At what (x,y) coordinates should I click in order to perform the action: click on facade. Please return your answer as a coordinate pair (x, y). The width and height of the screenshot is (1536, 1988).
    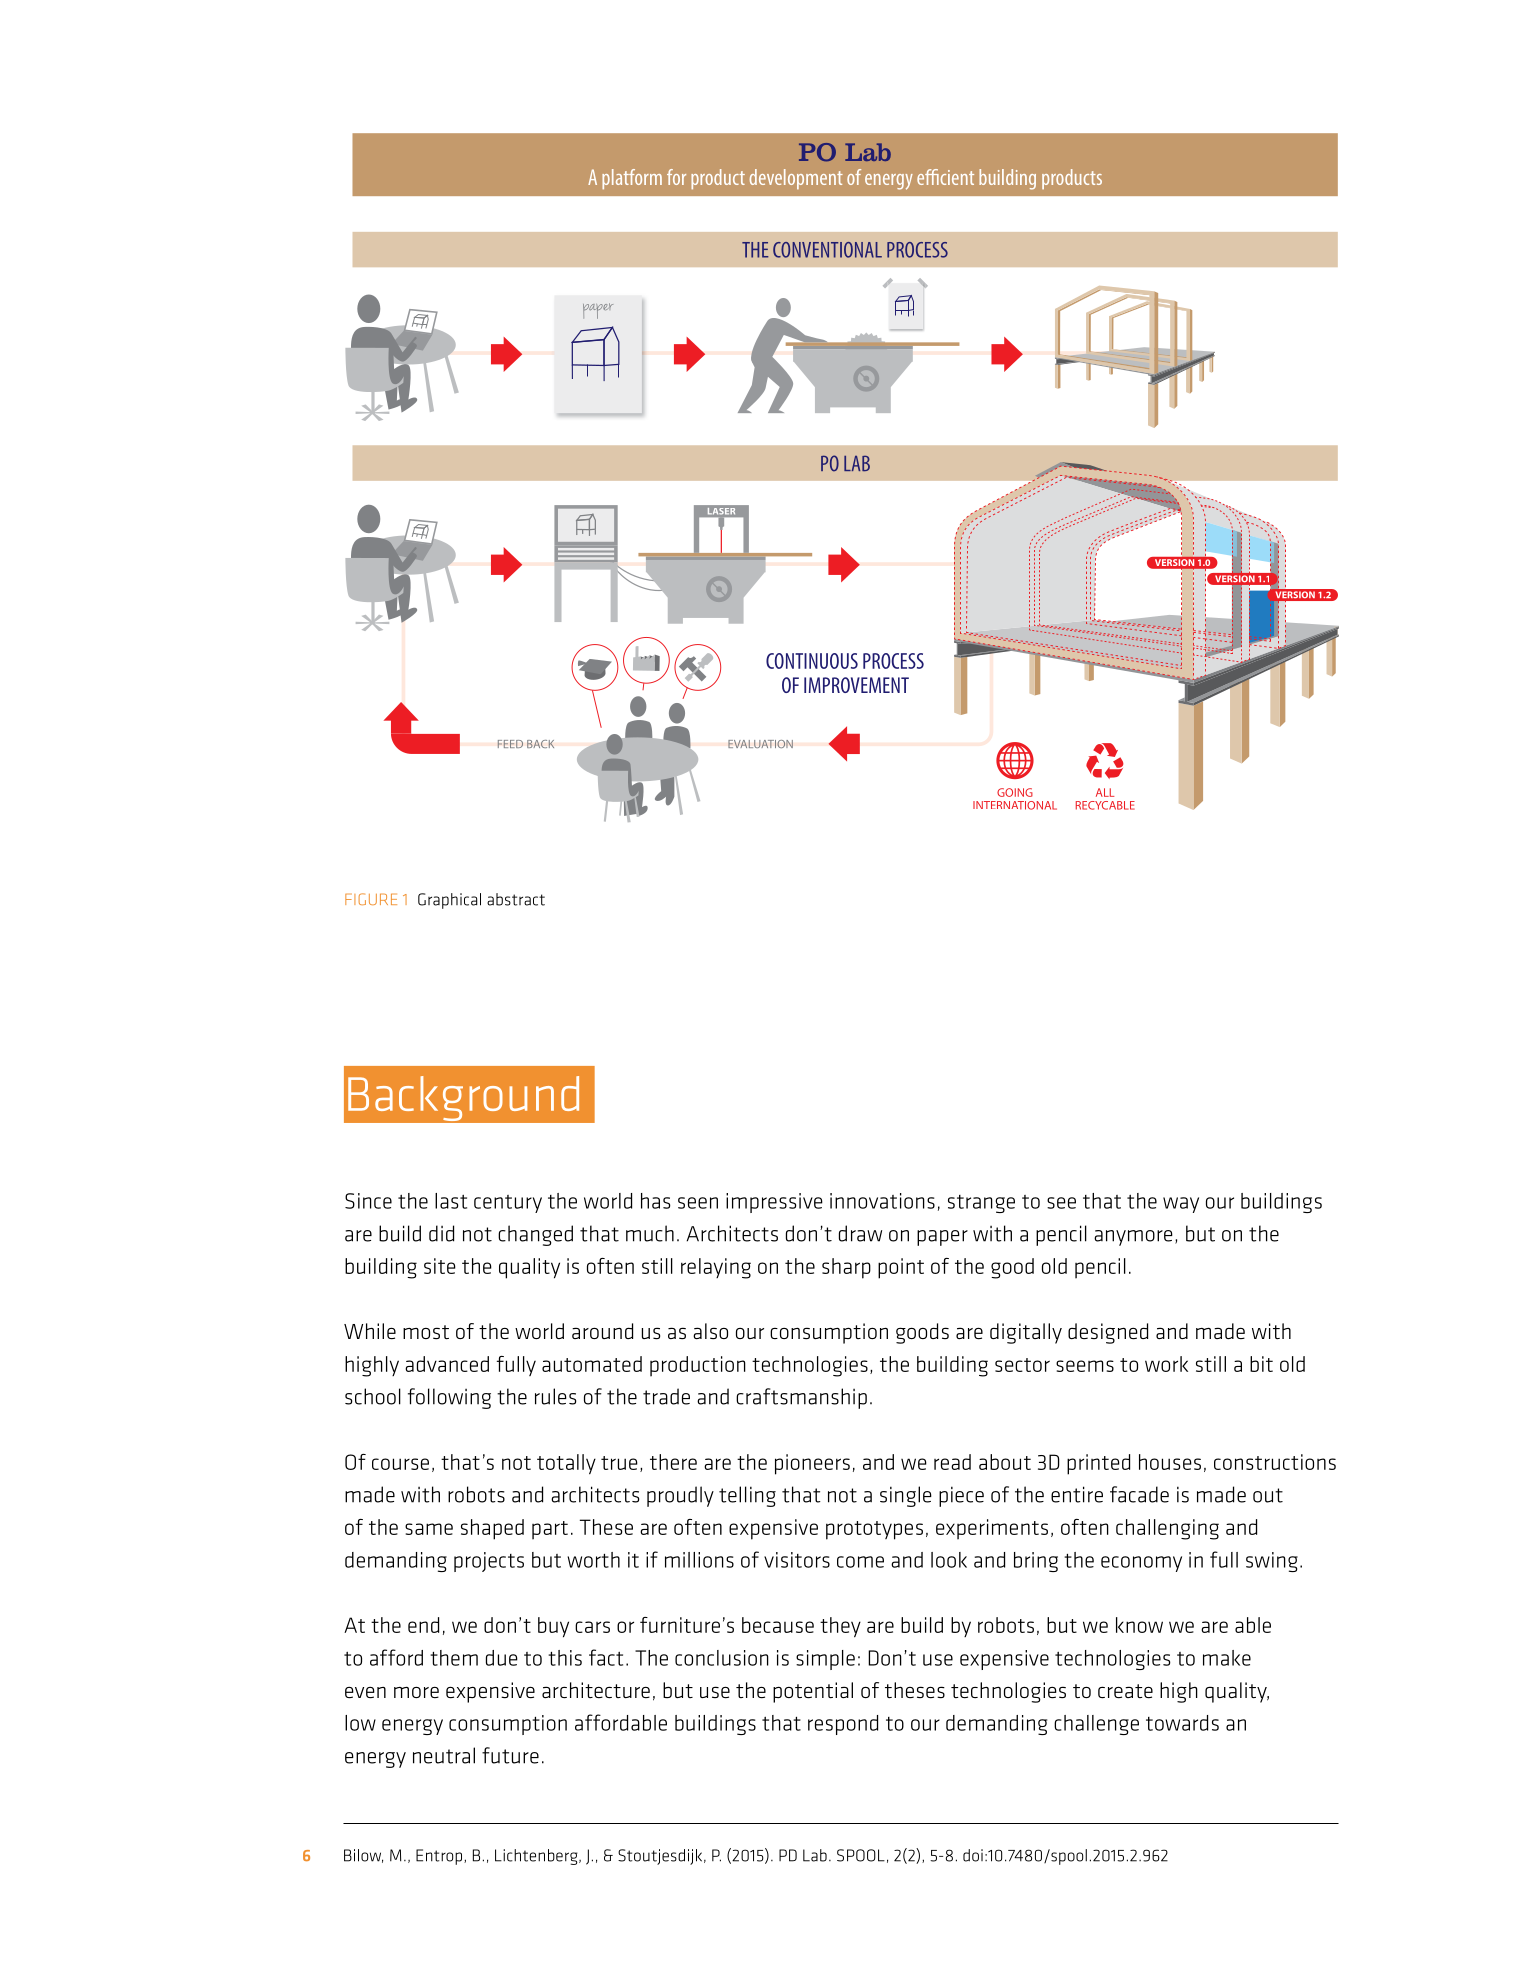
    Looking at the image, I should click on (1139, 1494).
